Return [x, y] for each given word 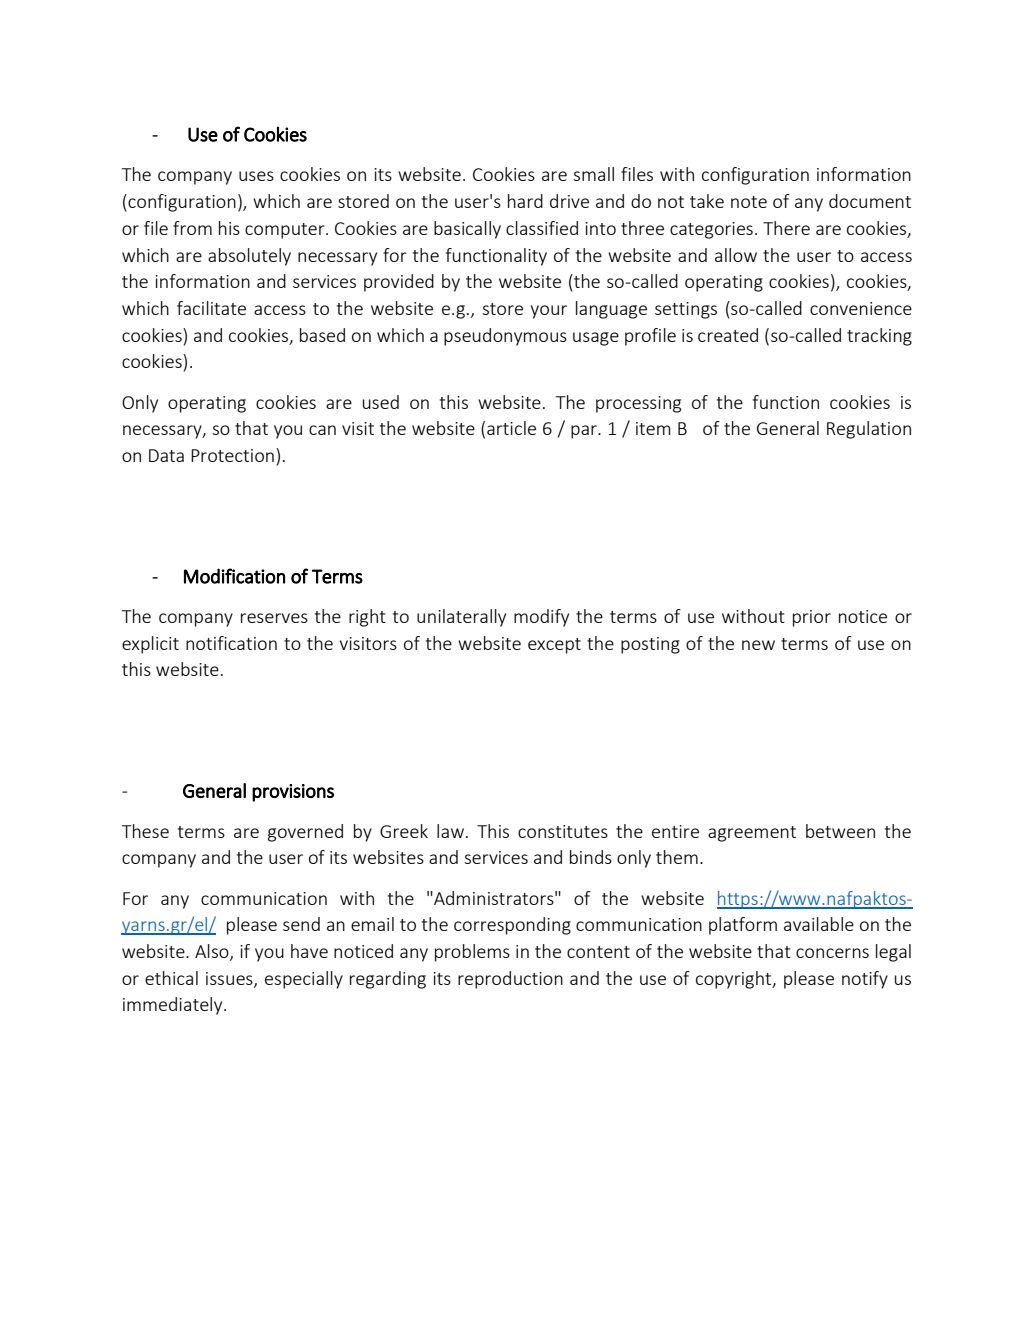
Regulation [869, 430]
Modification [234, 576]
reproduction [510, 980]
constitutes [563, 831]
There [786, 228]
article [511, 428]
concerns [832, 953]
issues [230, 979]
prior [812, 618]
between [840, 831]
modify [541, 618]
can [322, 430]
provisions [293, 793]
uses [256, 176]
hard [525, 201]
